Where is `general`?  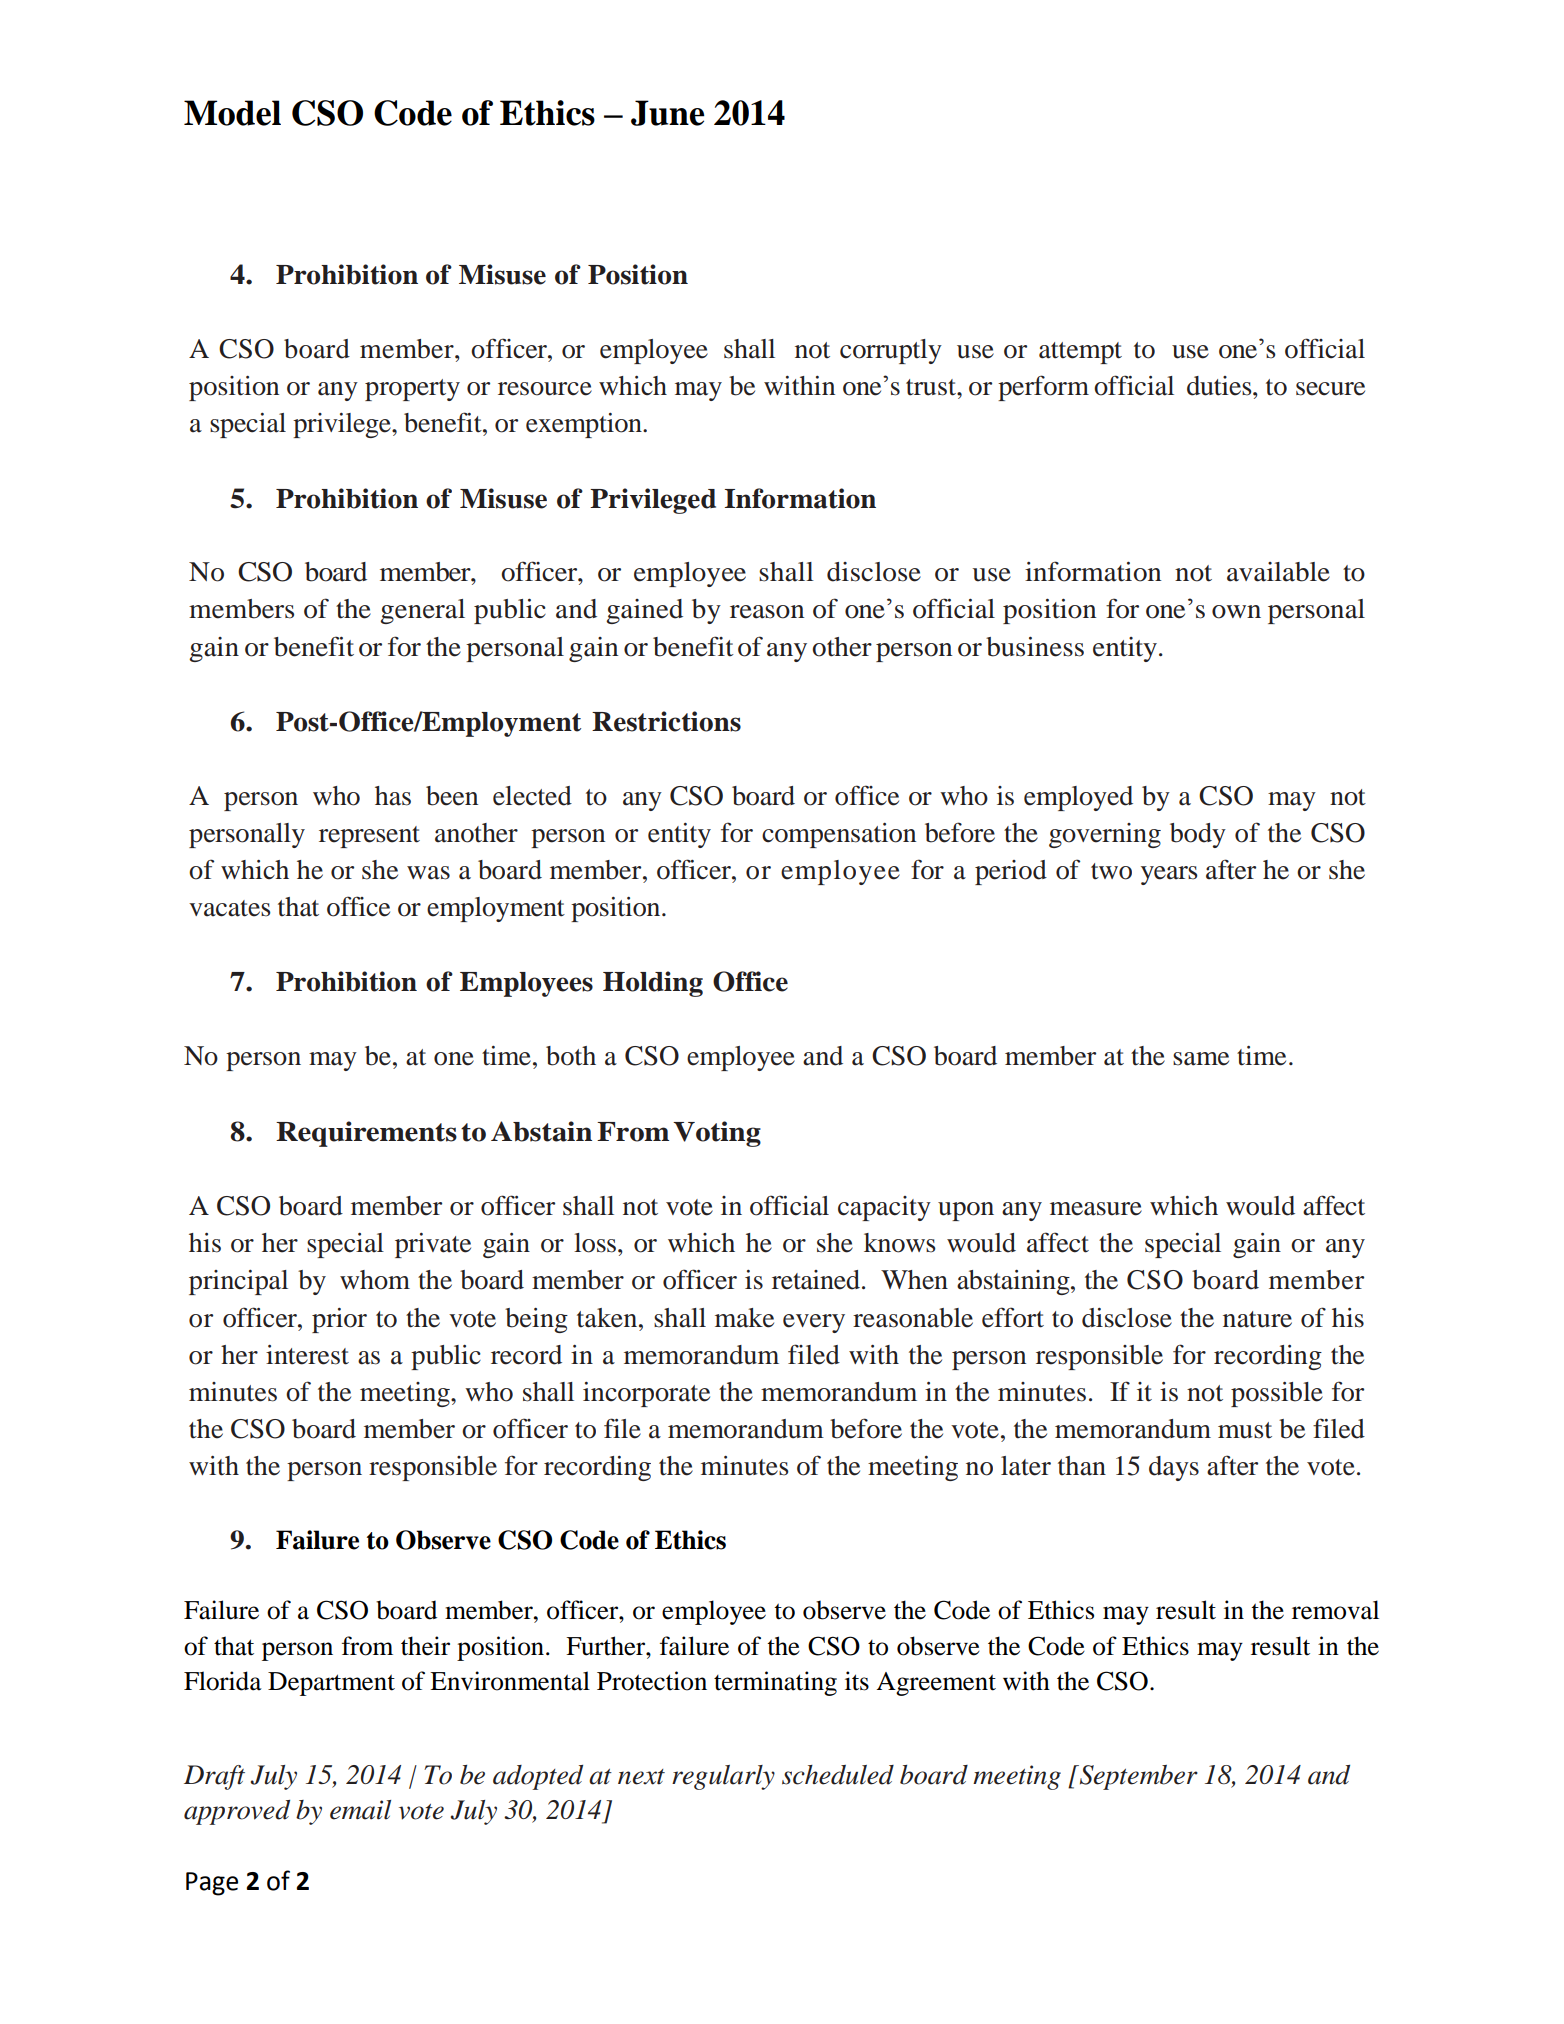 general is located at coordinates (422, 611).
